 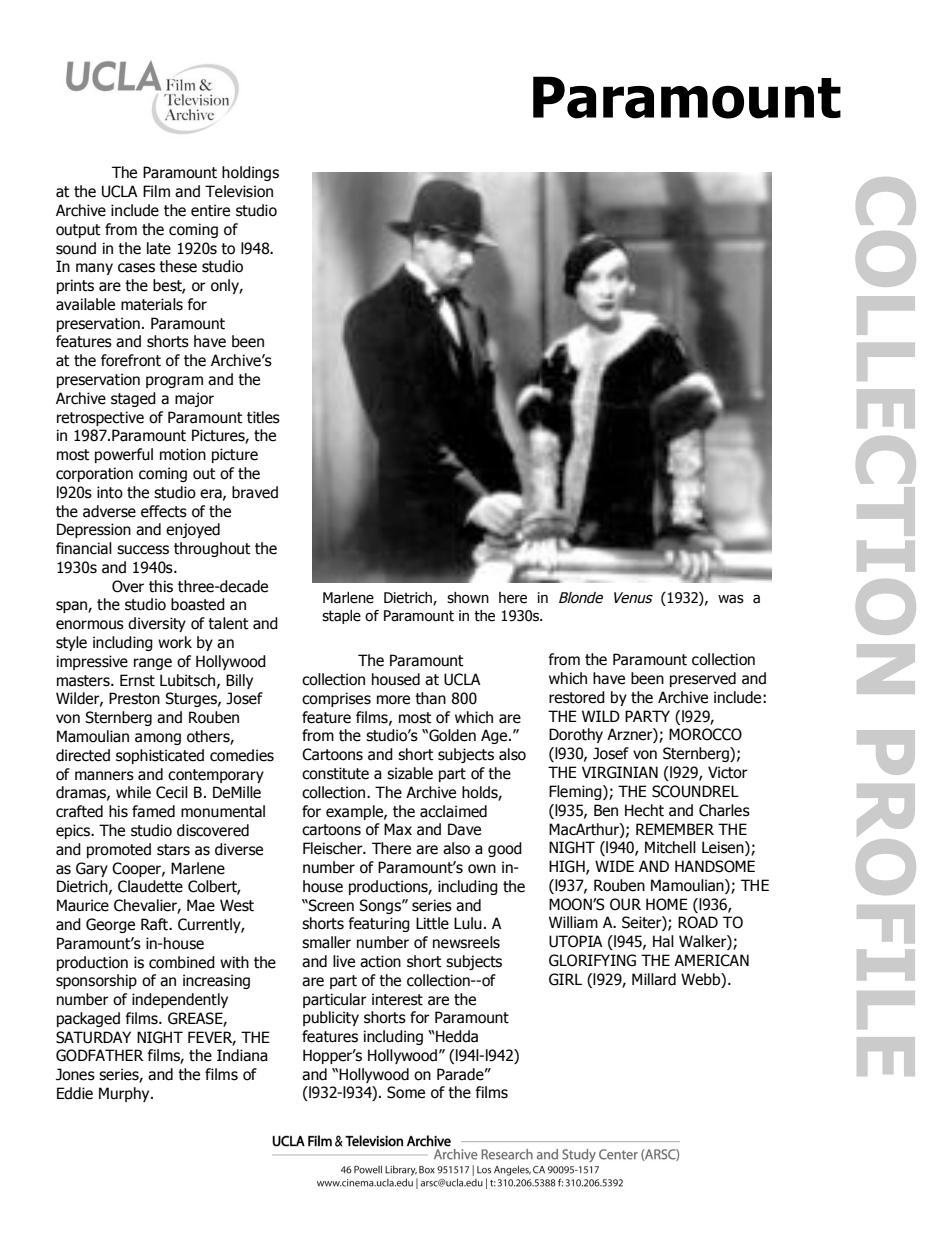 I want to click on entire, so click(x=210, y=210).
